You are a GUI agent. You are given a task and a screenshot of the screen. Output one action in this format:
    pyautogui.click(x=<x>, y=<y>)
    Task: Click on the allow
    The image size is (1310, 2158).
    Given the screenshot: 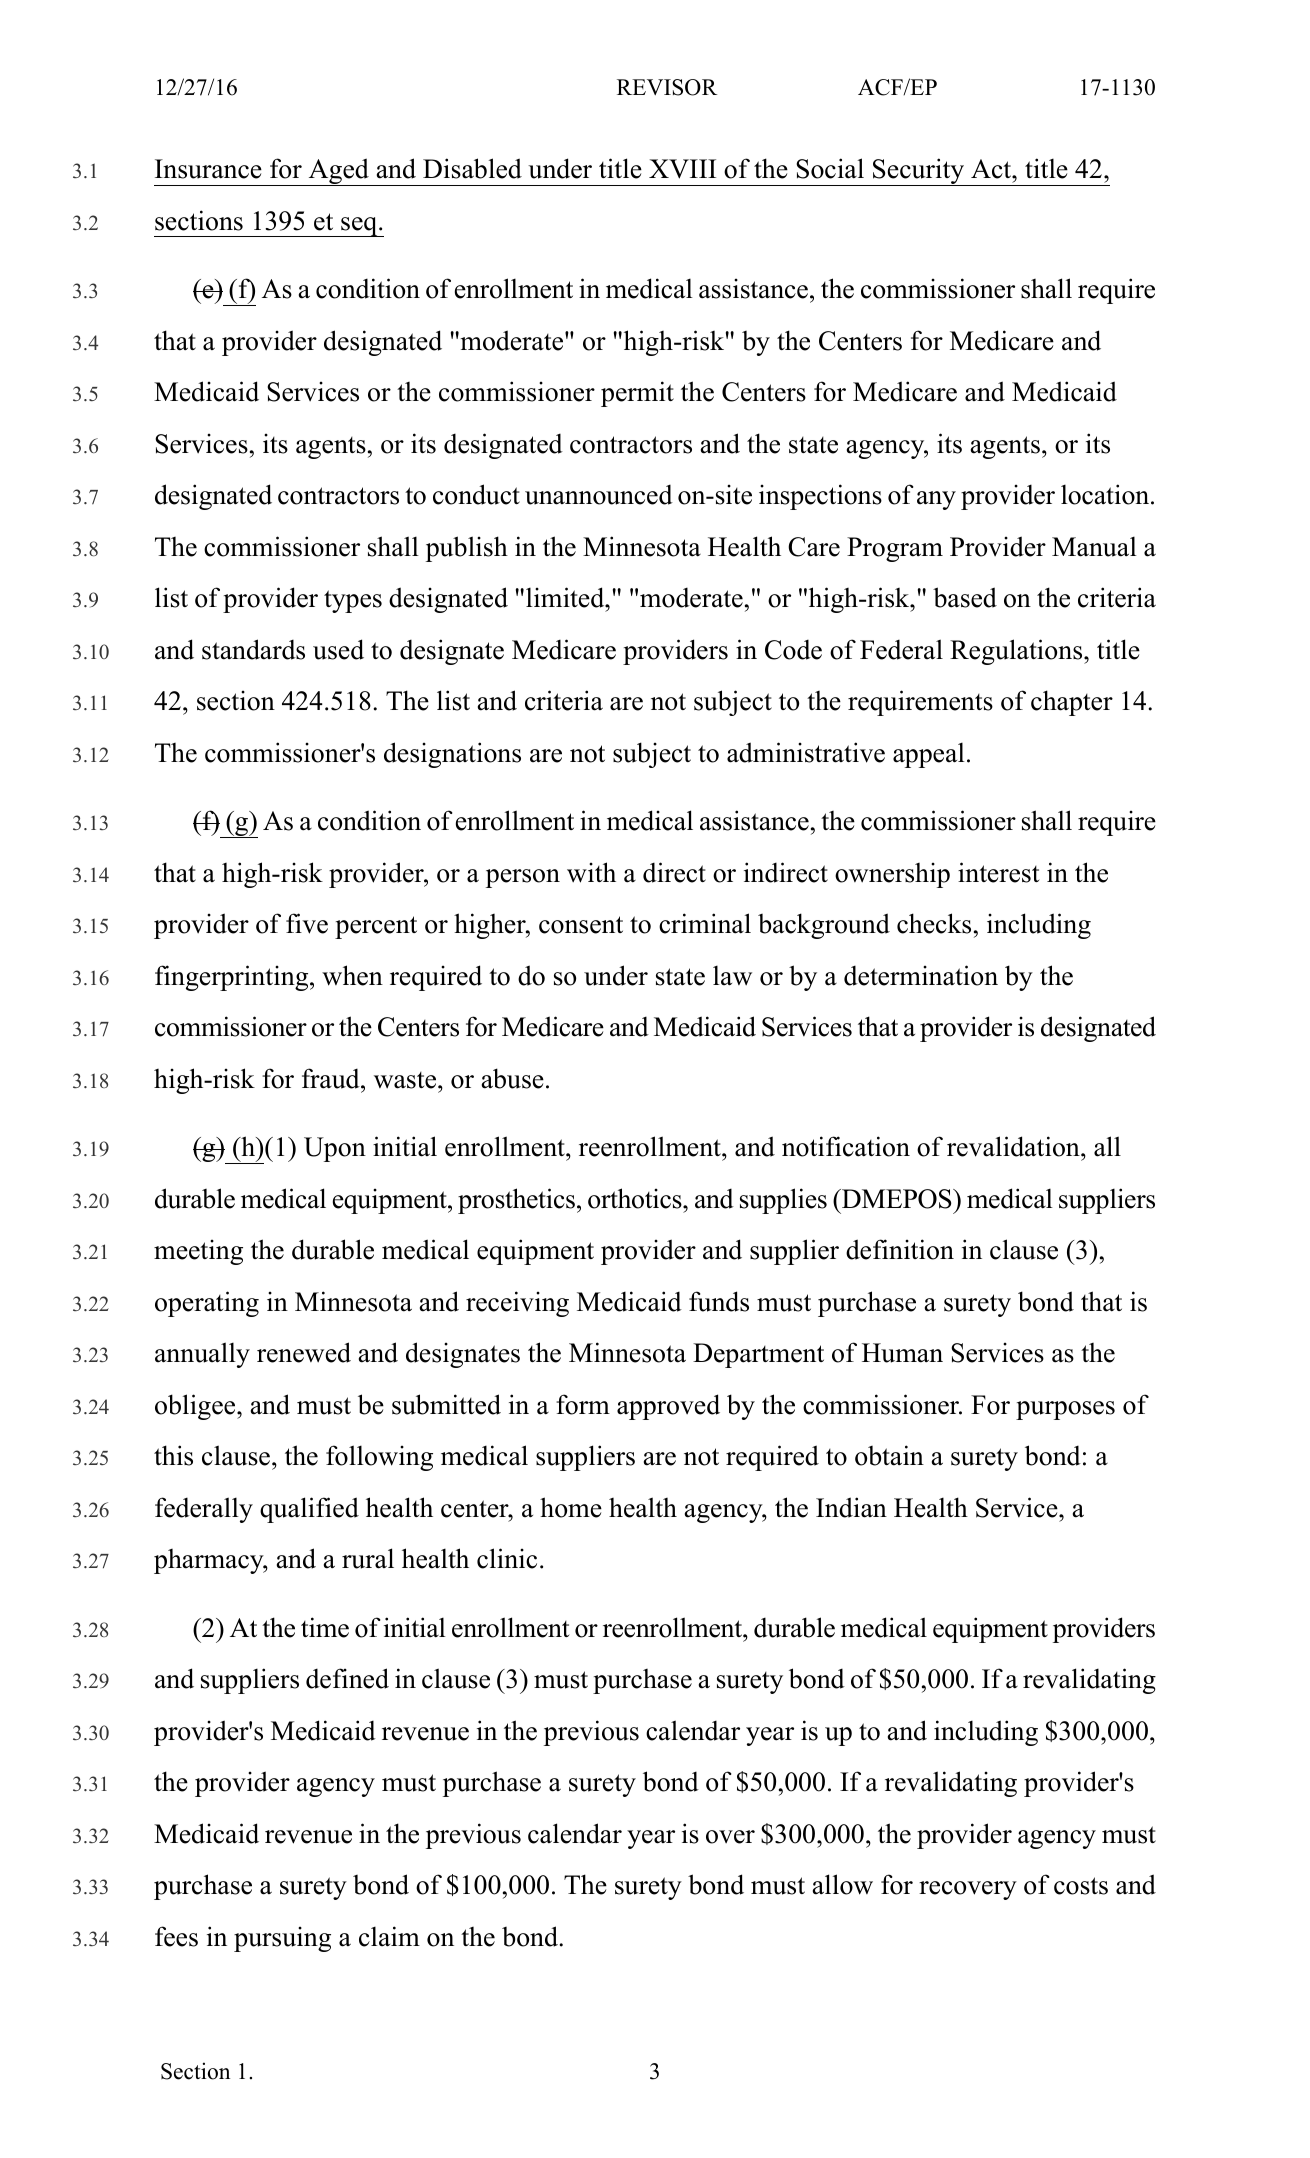 What is the action you would take?
    pyautogui.click(x=843, y=1884)
